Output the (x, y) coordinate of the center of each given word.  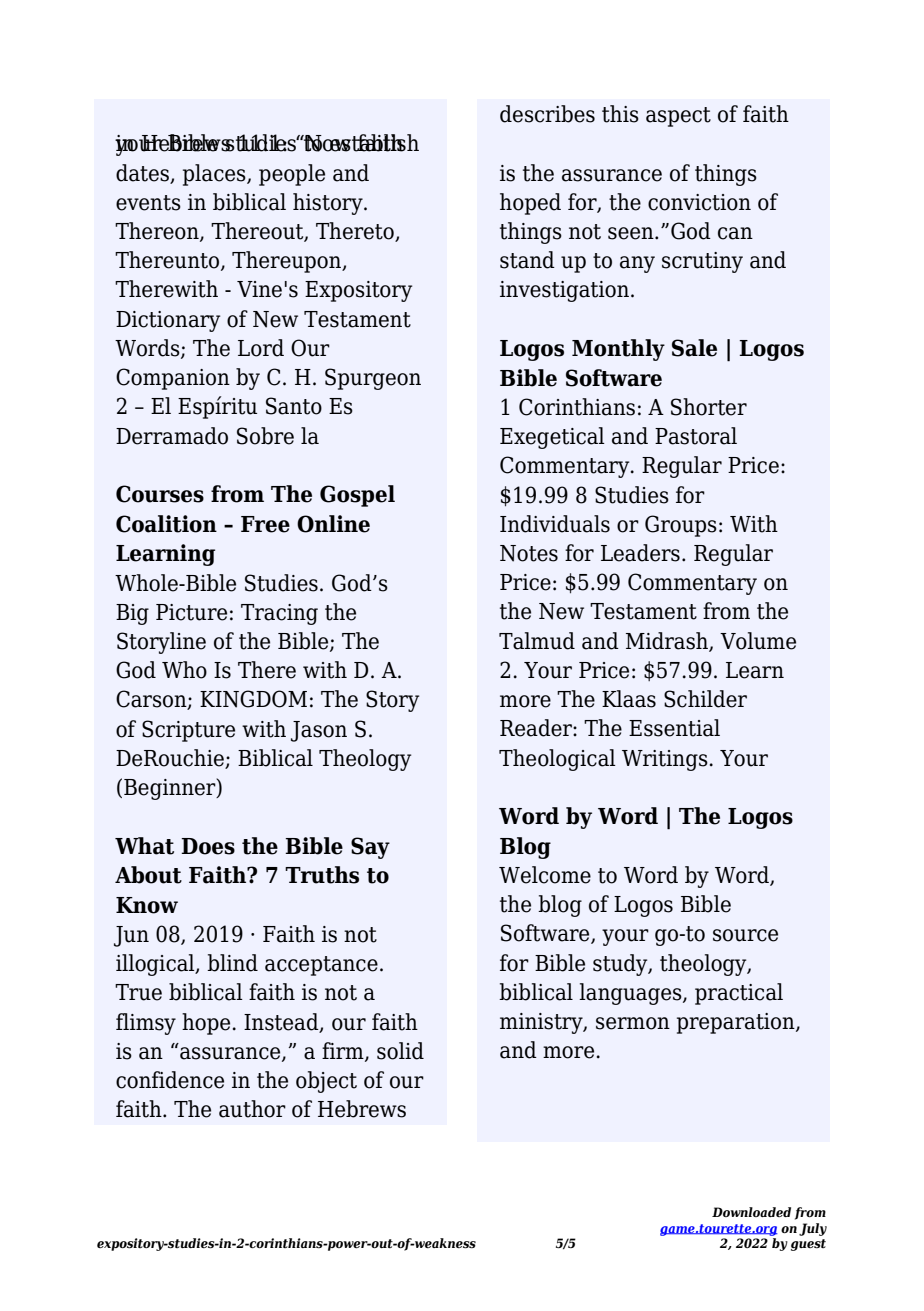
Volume (758, 641)
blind (232, 963)
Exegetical (552, 438)
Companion (173, 379)
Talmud (537, 641)
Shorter (709, 407)
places (215, 175)
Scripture (188, 731)
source (745, 935)
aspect (678, 117)
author (252, 1109)
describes (547, 114)
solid (400, 1051)
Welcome (545, 875)
